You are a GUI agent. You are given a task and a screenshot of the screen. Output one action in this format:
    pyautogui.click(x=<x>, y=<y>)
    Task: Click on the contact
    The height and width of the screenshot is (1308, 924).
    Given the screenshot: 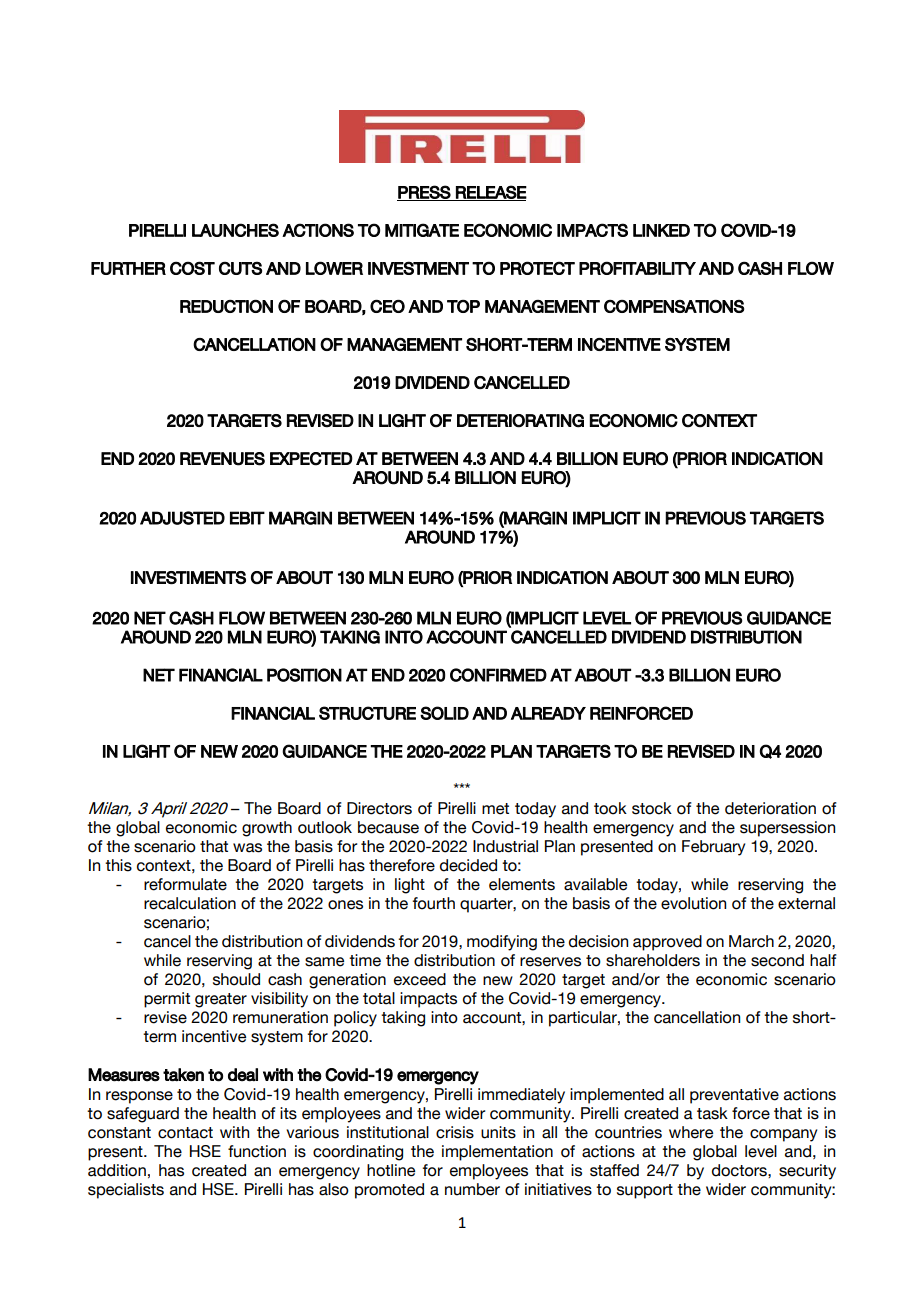 What is the action you would take?
    pyautogui.click(x=185, y=1133)
